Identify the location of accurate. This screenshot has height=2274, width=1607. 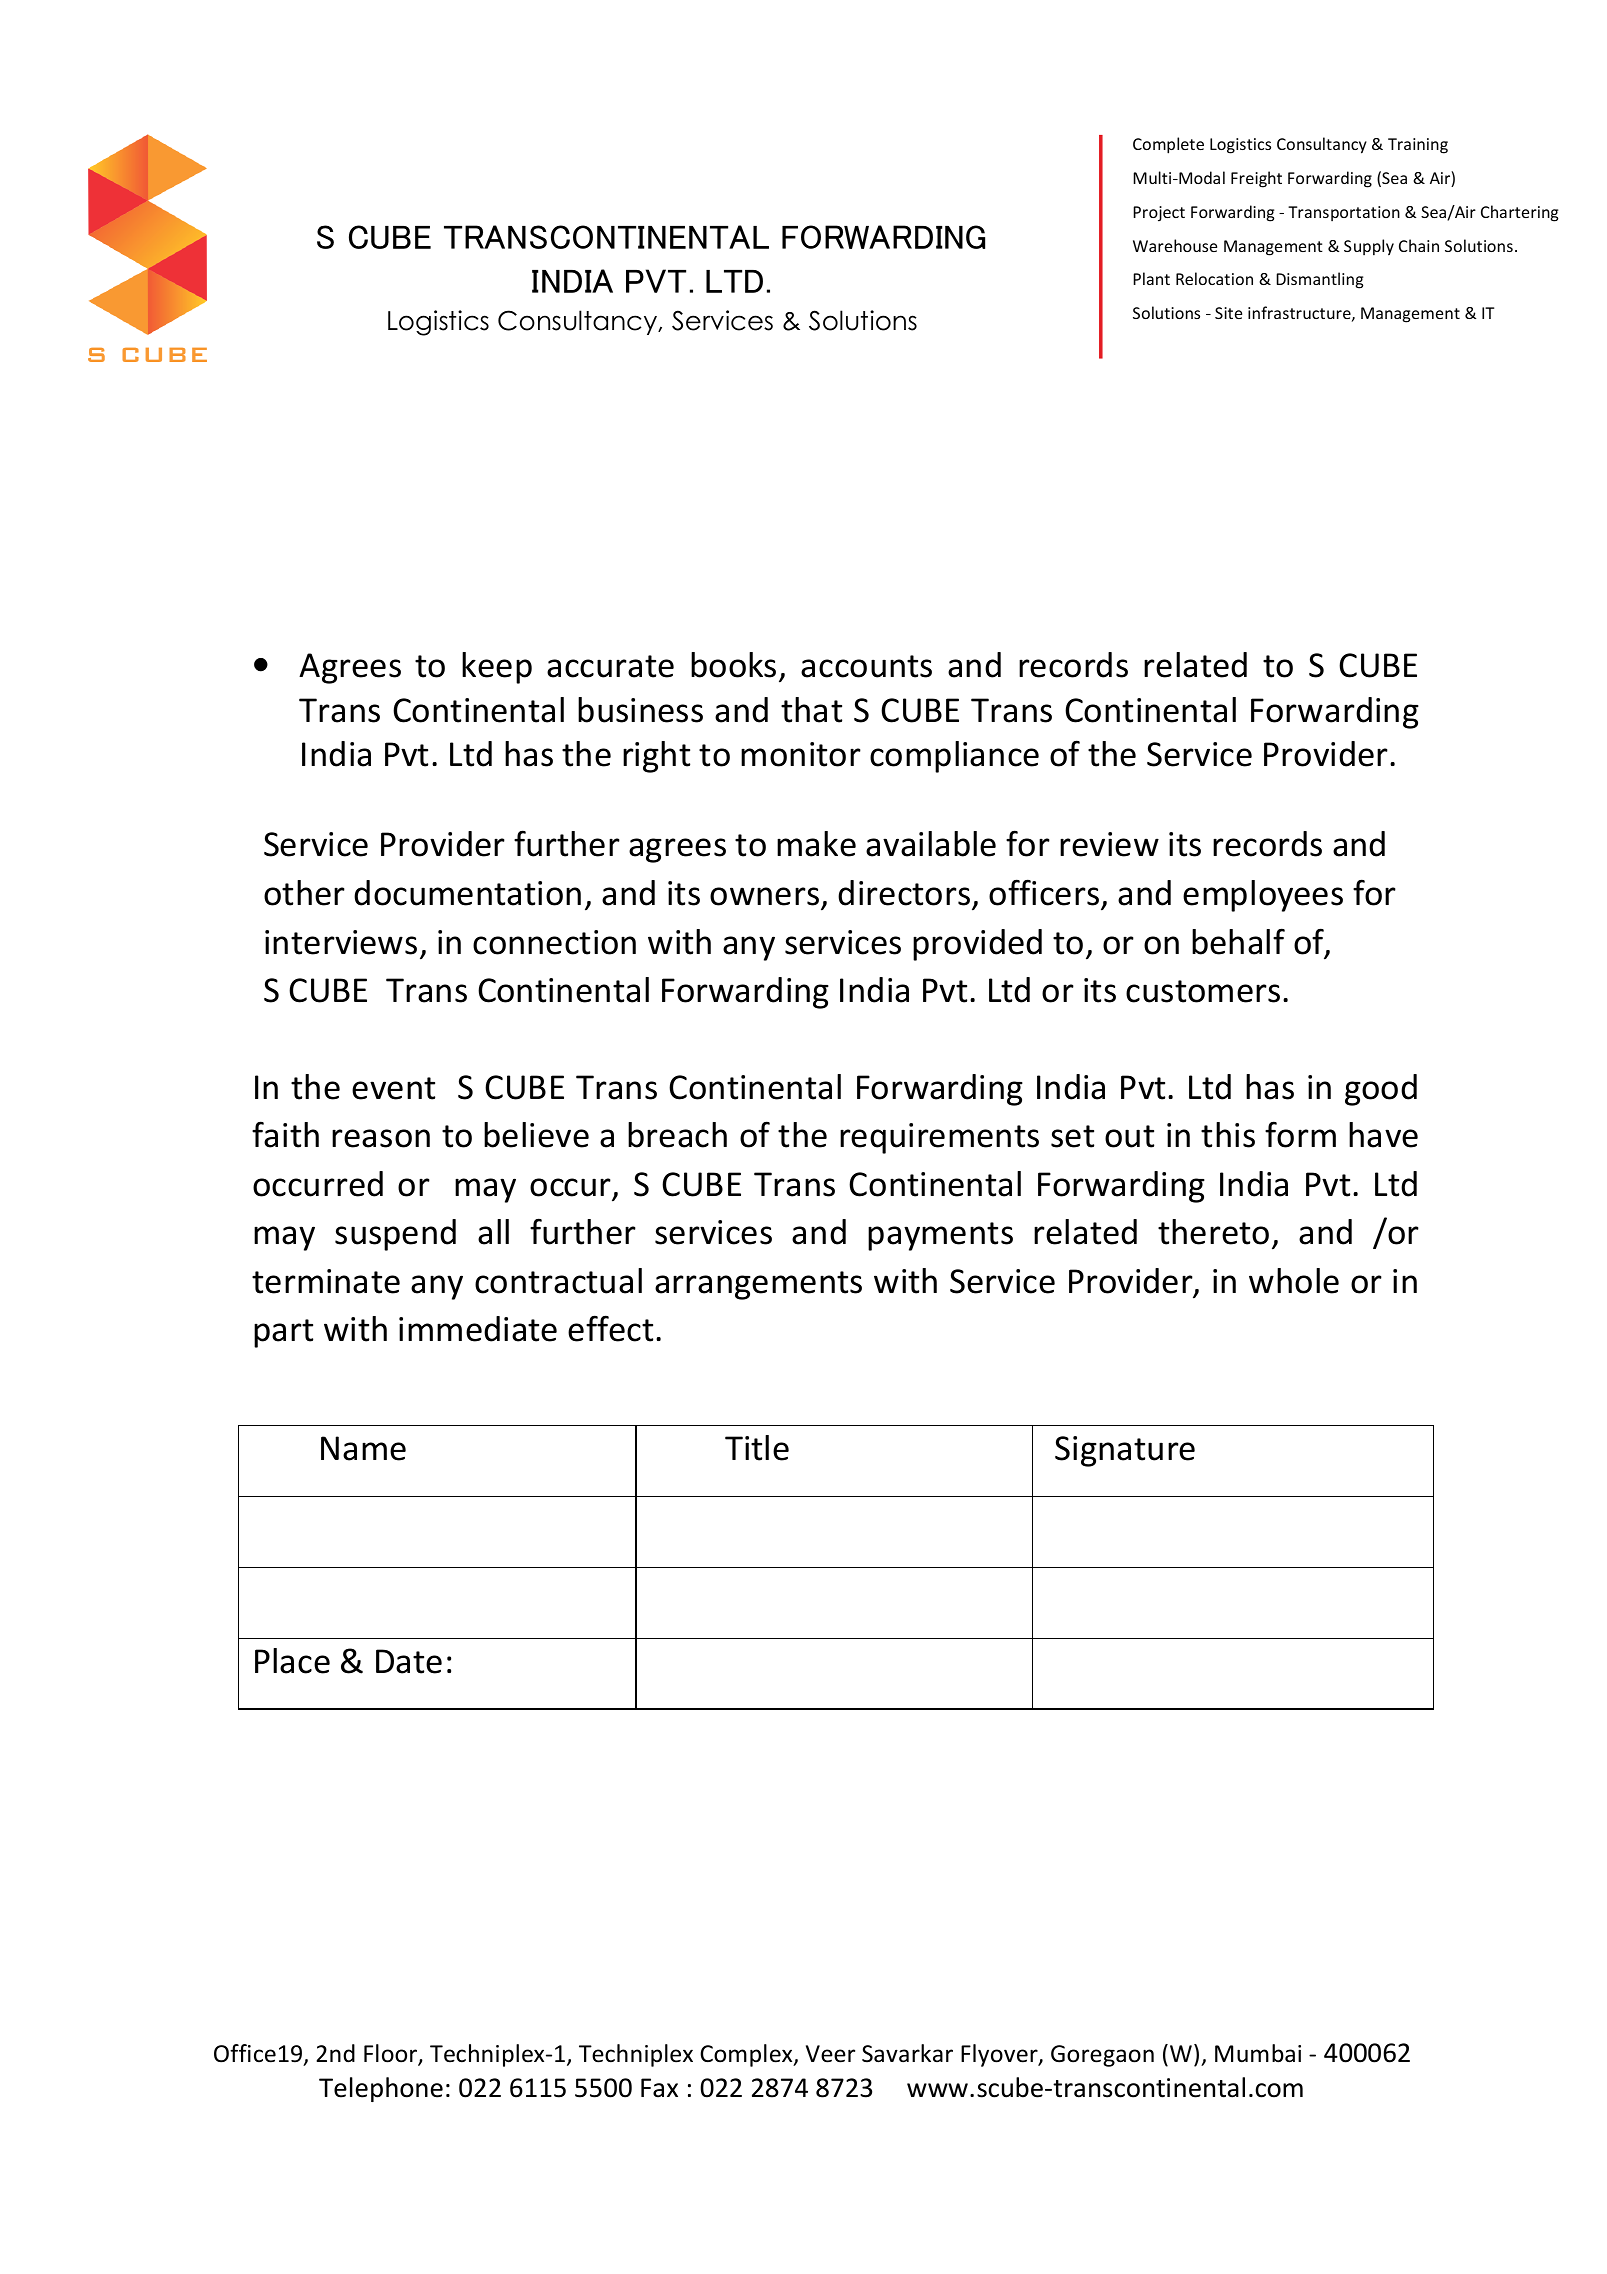
(610, 666).
